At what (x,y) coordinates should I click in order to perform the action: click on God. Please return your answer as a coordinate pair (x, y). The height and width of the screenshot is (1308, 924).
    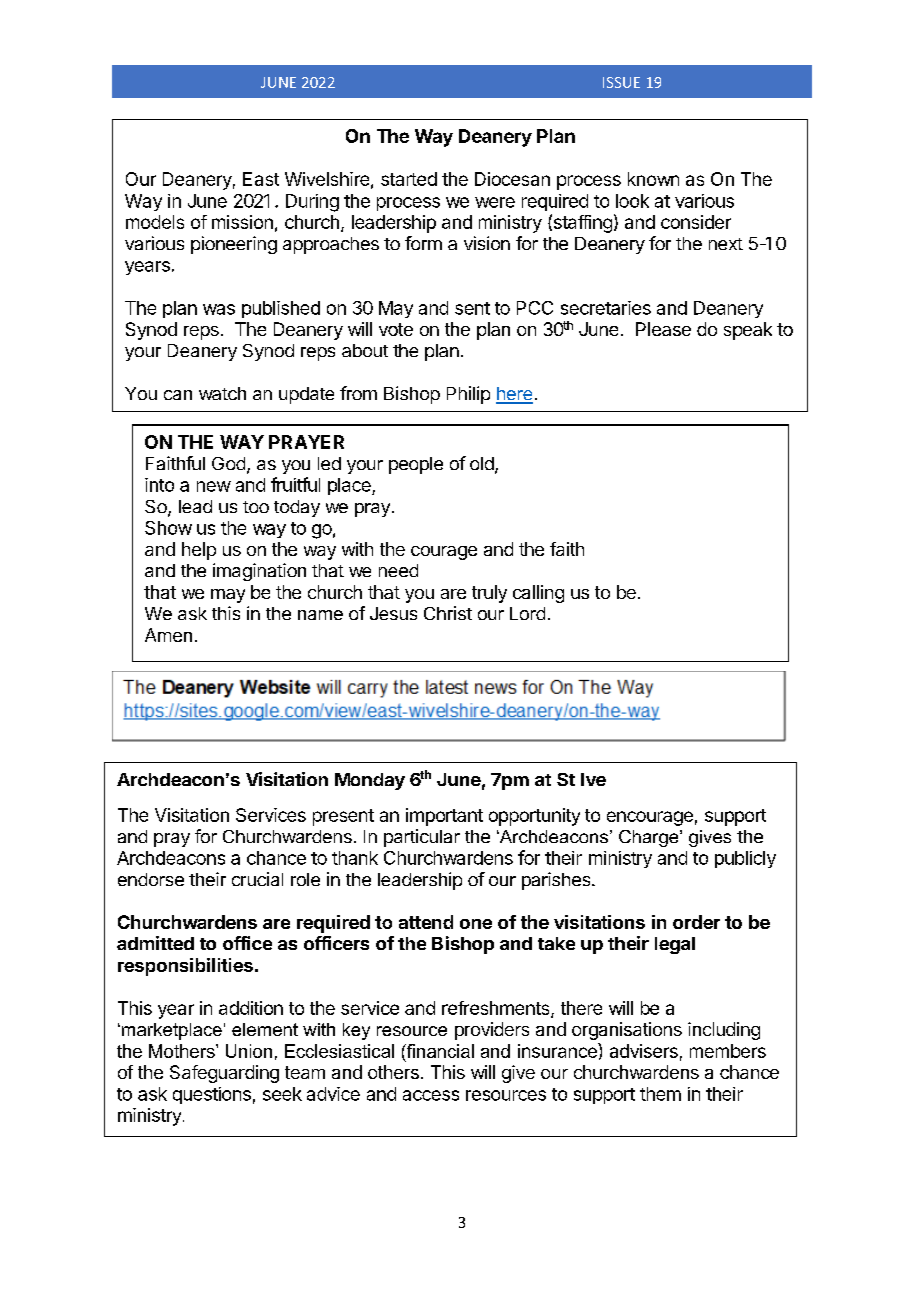
    Looking at the image, I should click on (228, 463).
